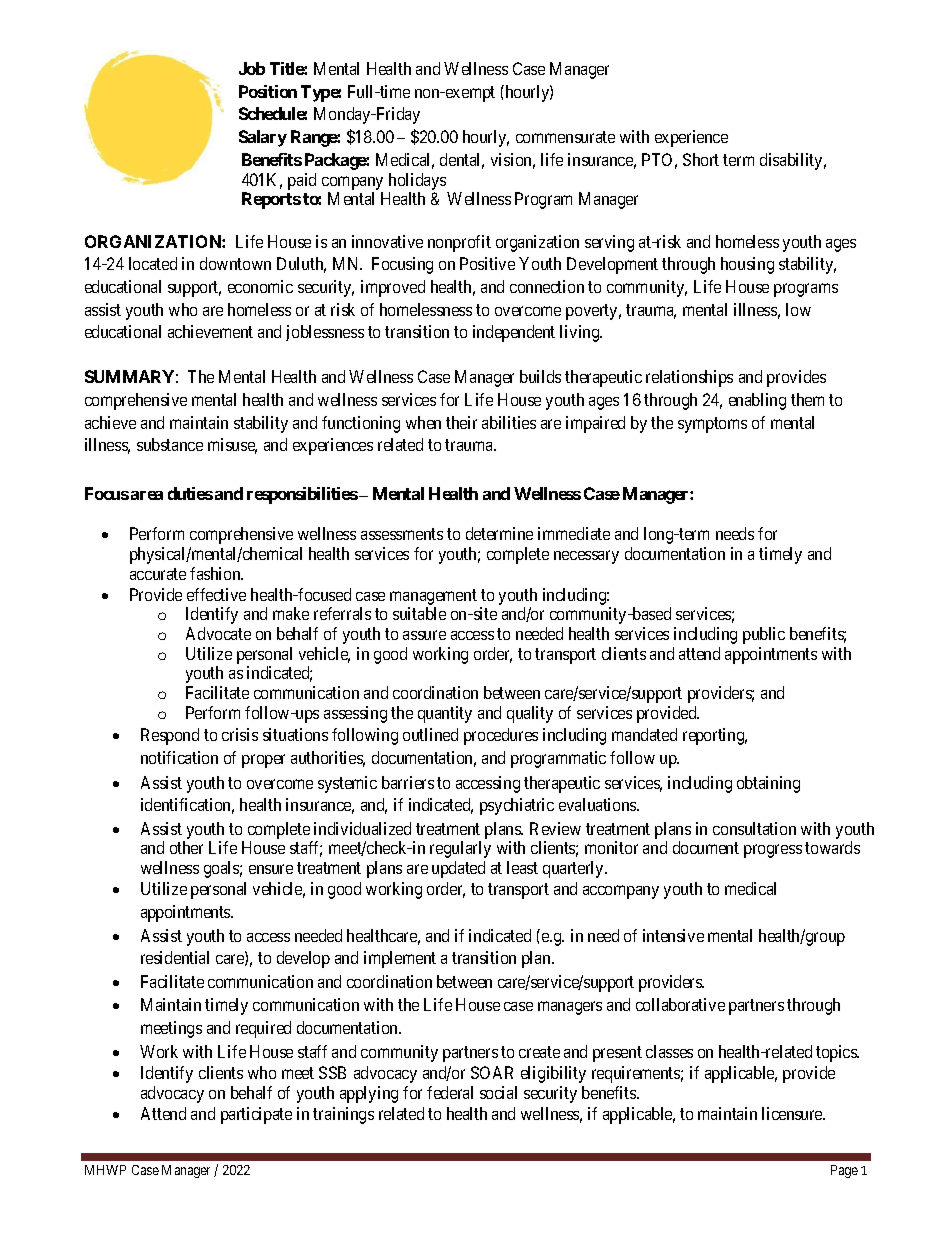  Describe the element at coordinates (757, 401) in the screenshot. I see `enabling` at that location.
